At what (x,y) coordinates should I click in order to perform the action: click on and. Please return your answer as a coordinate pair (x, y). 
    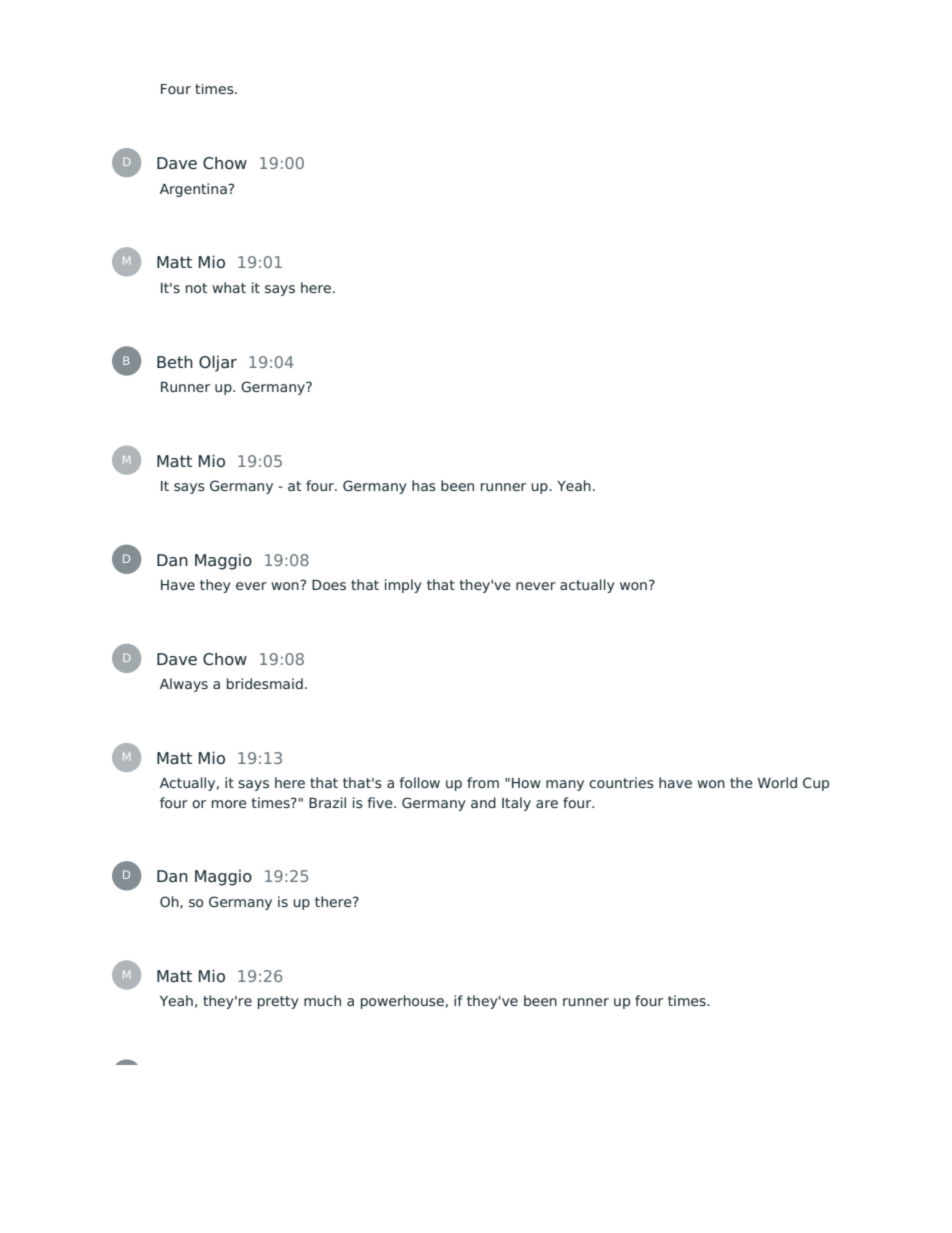
    Looking at the image, I should click on (483, 802).
